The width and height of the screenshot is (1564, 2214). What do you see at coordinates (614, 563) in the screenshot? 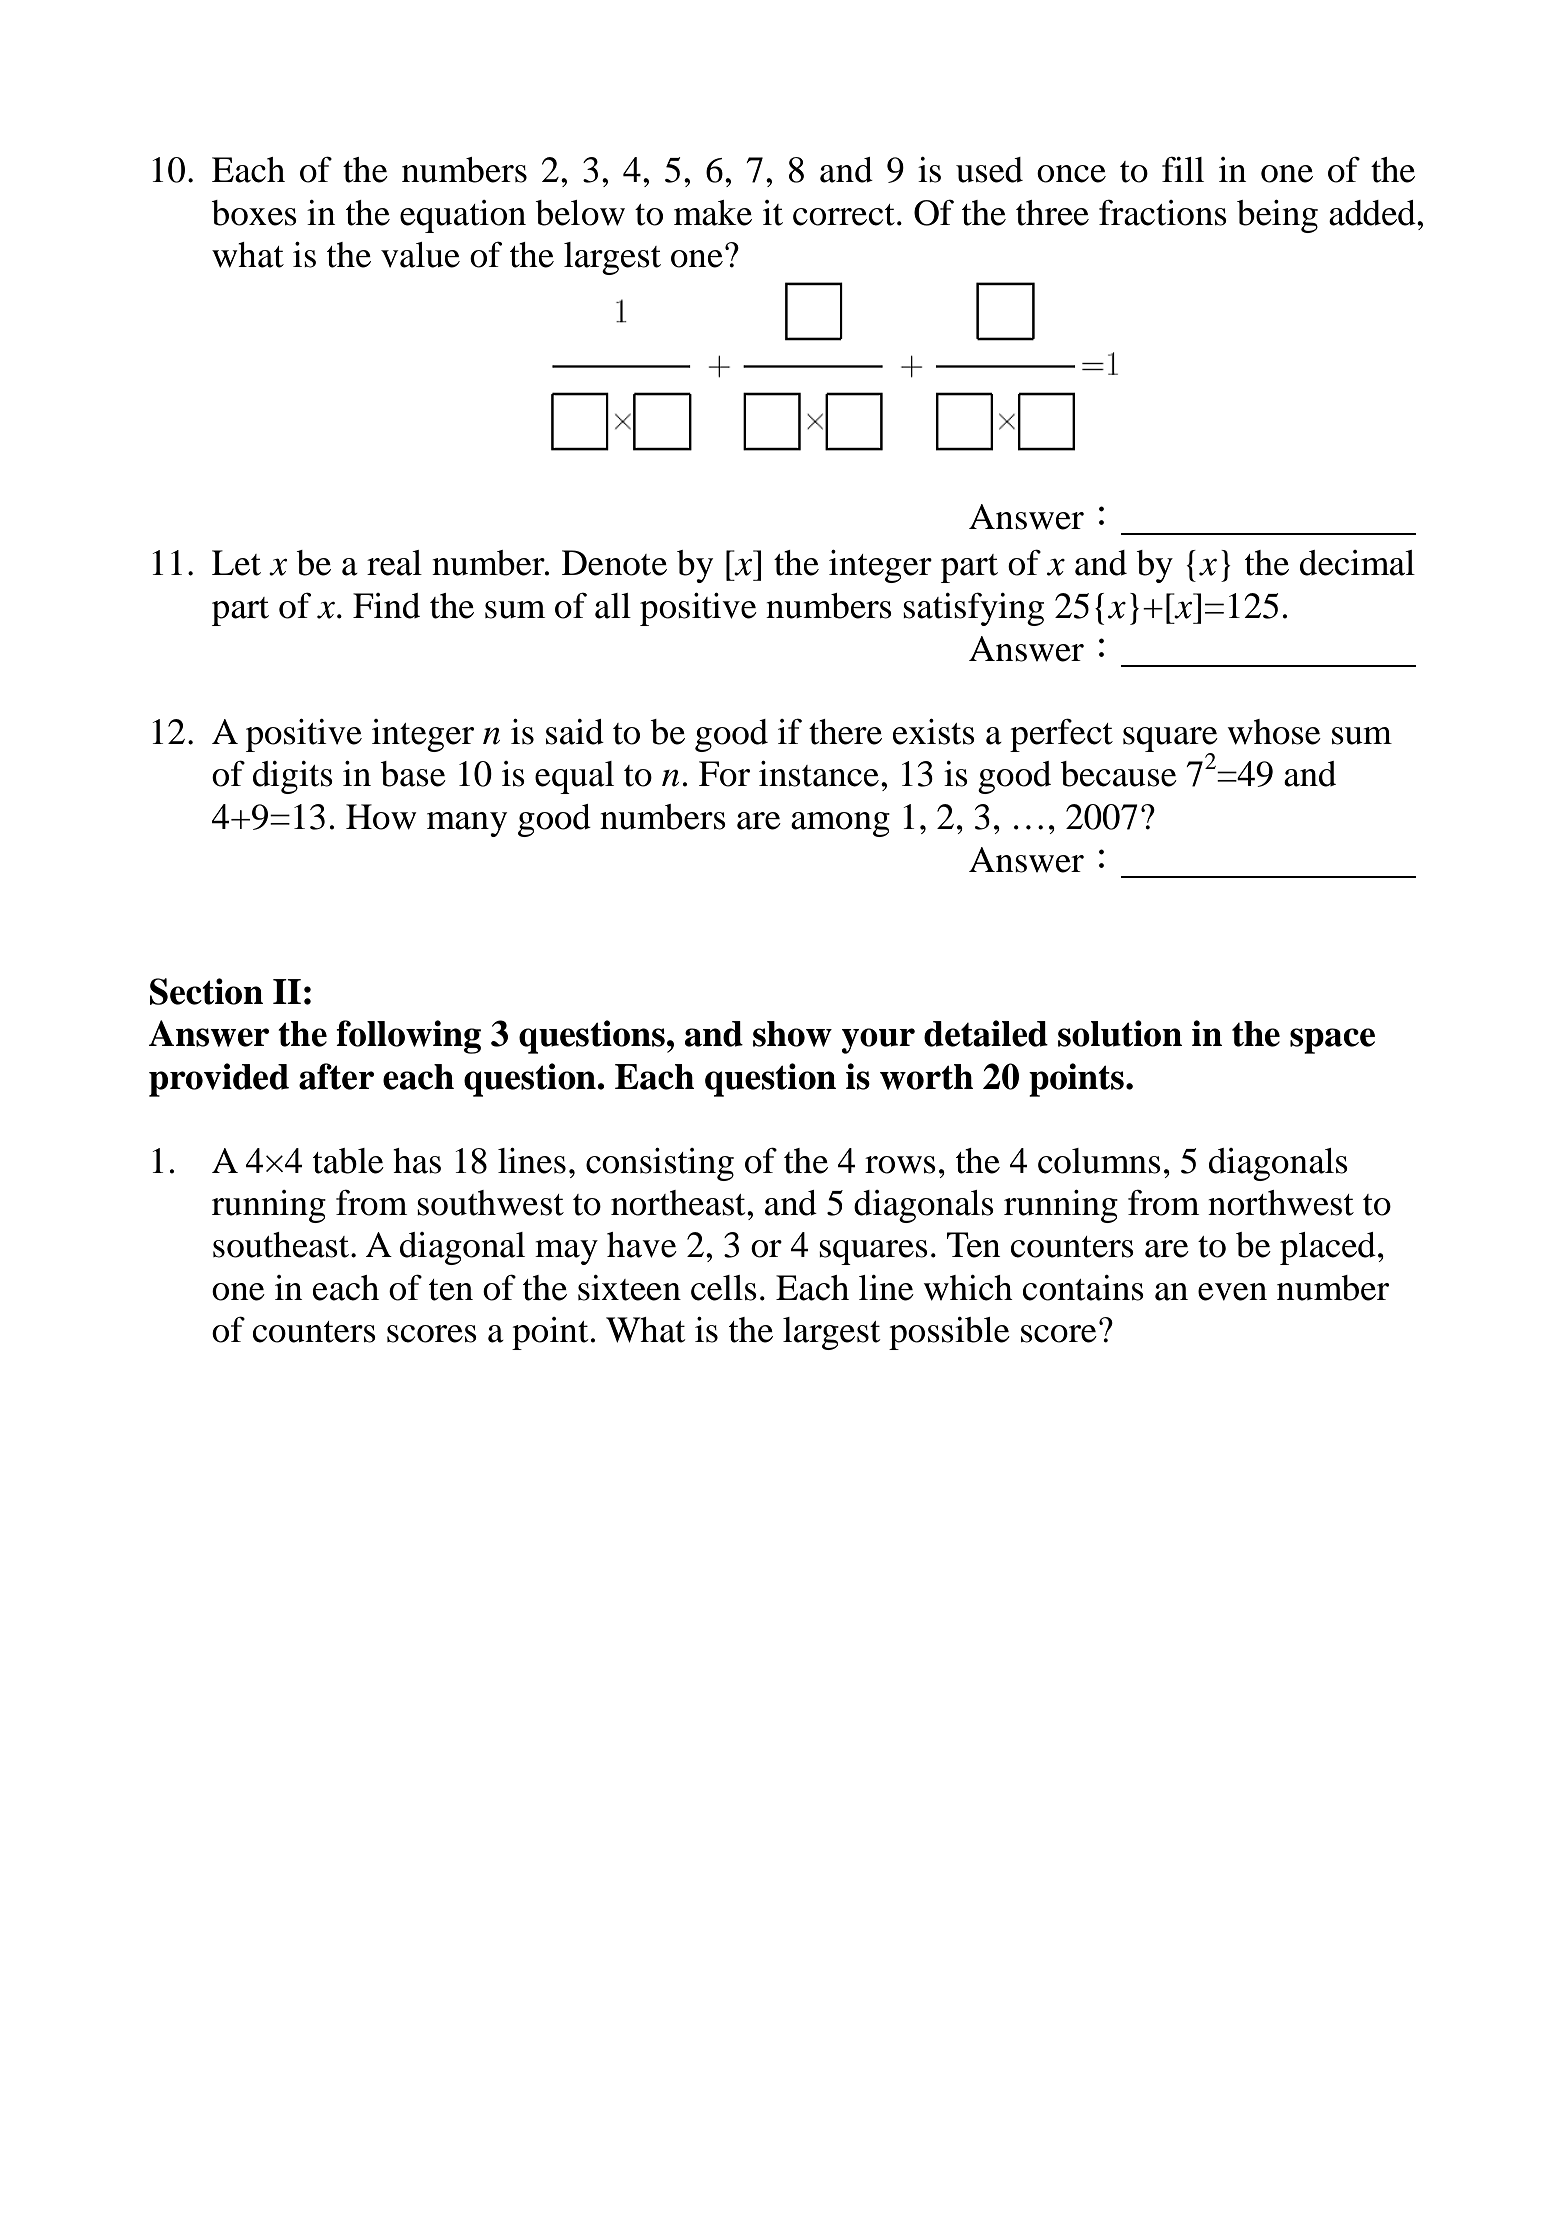
I see `Denote` at bounding box center [614, 563].
